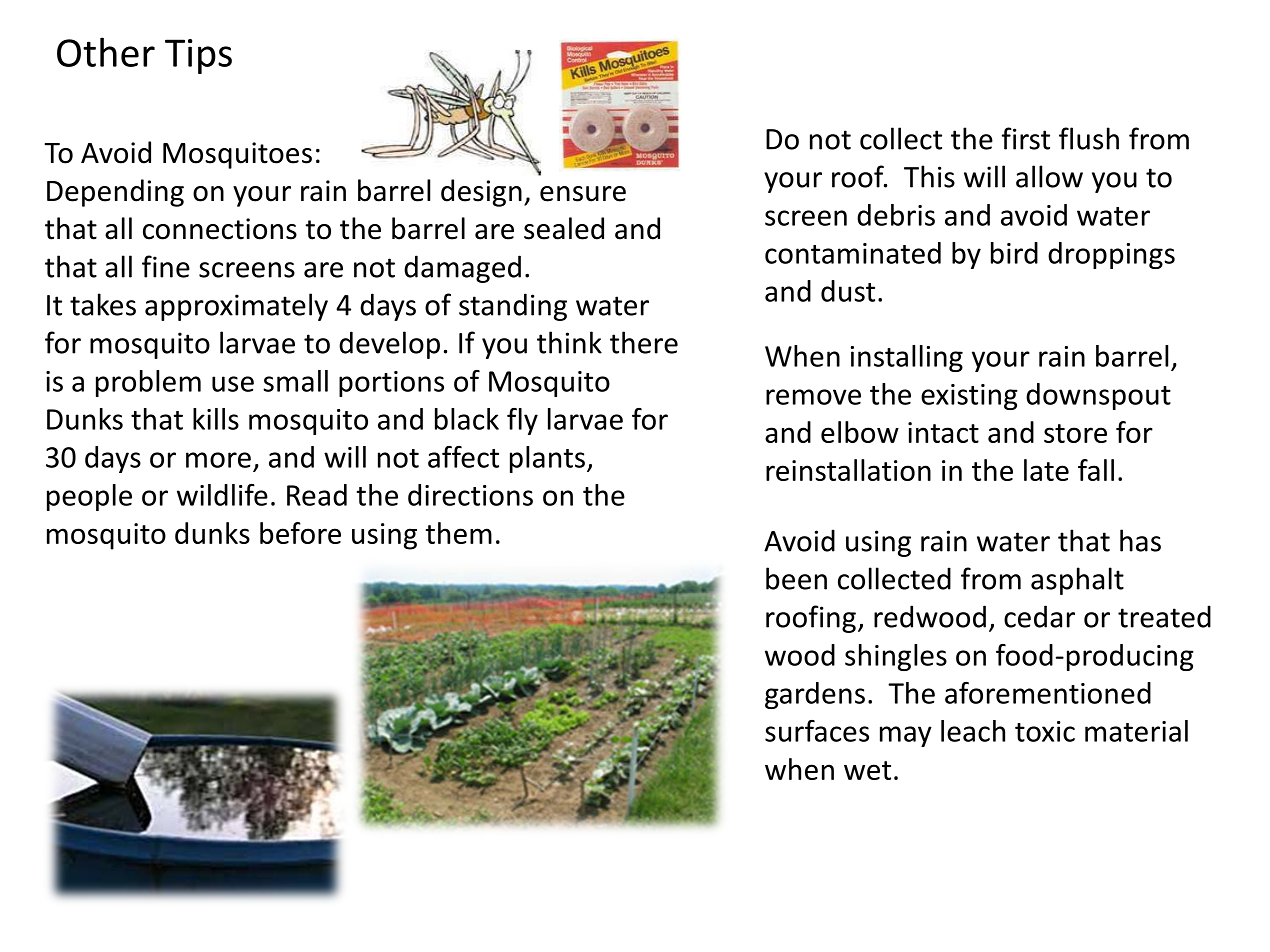  I want to click on Tips, so click(198, 56).
